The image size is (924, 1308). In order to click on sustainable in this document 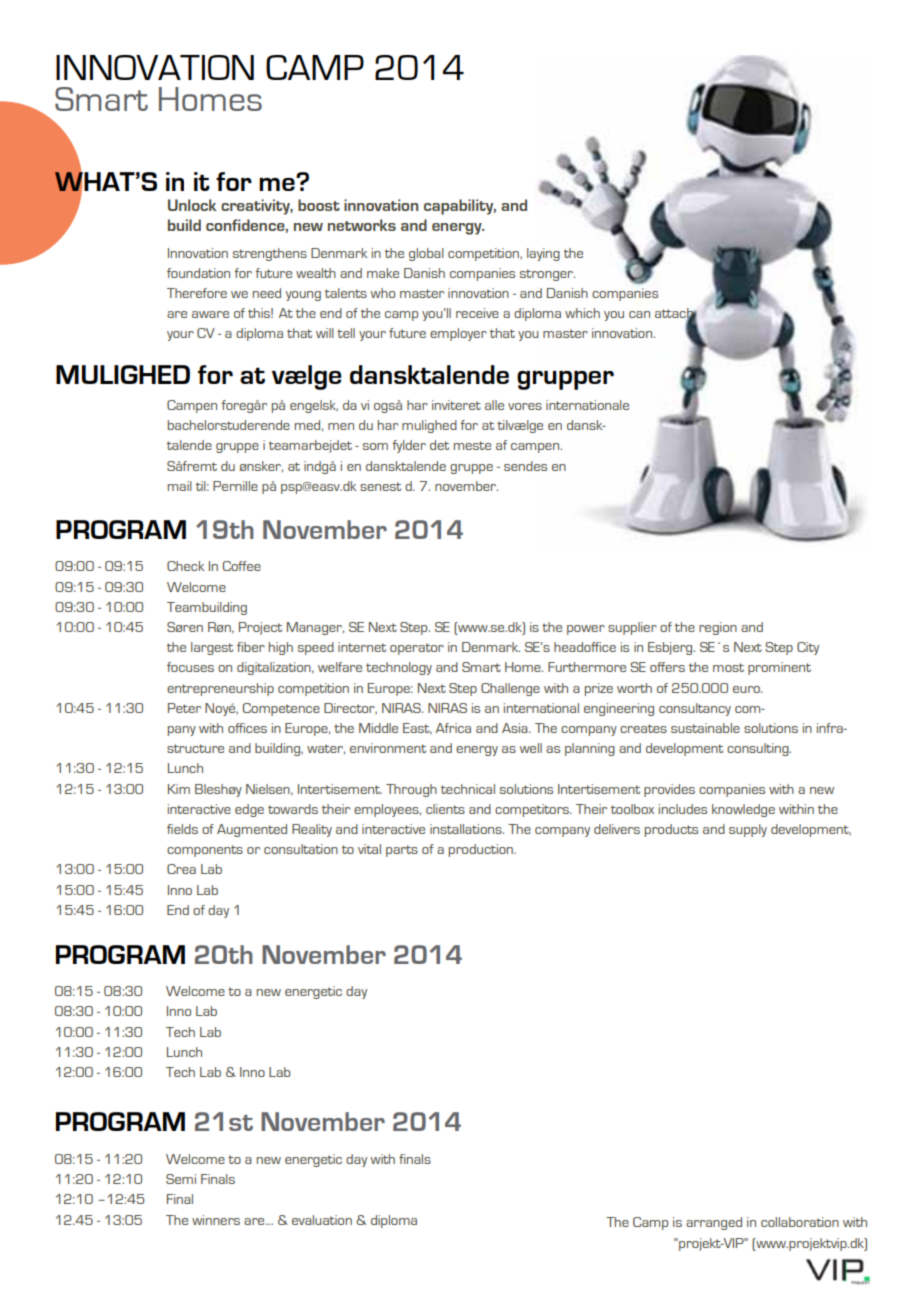, I will do `click(705, 728)`.
